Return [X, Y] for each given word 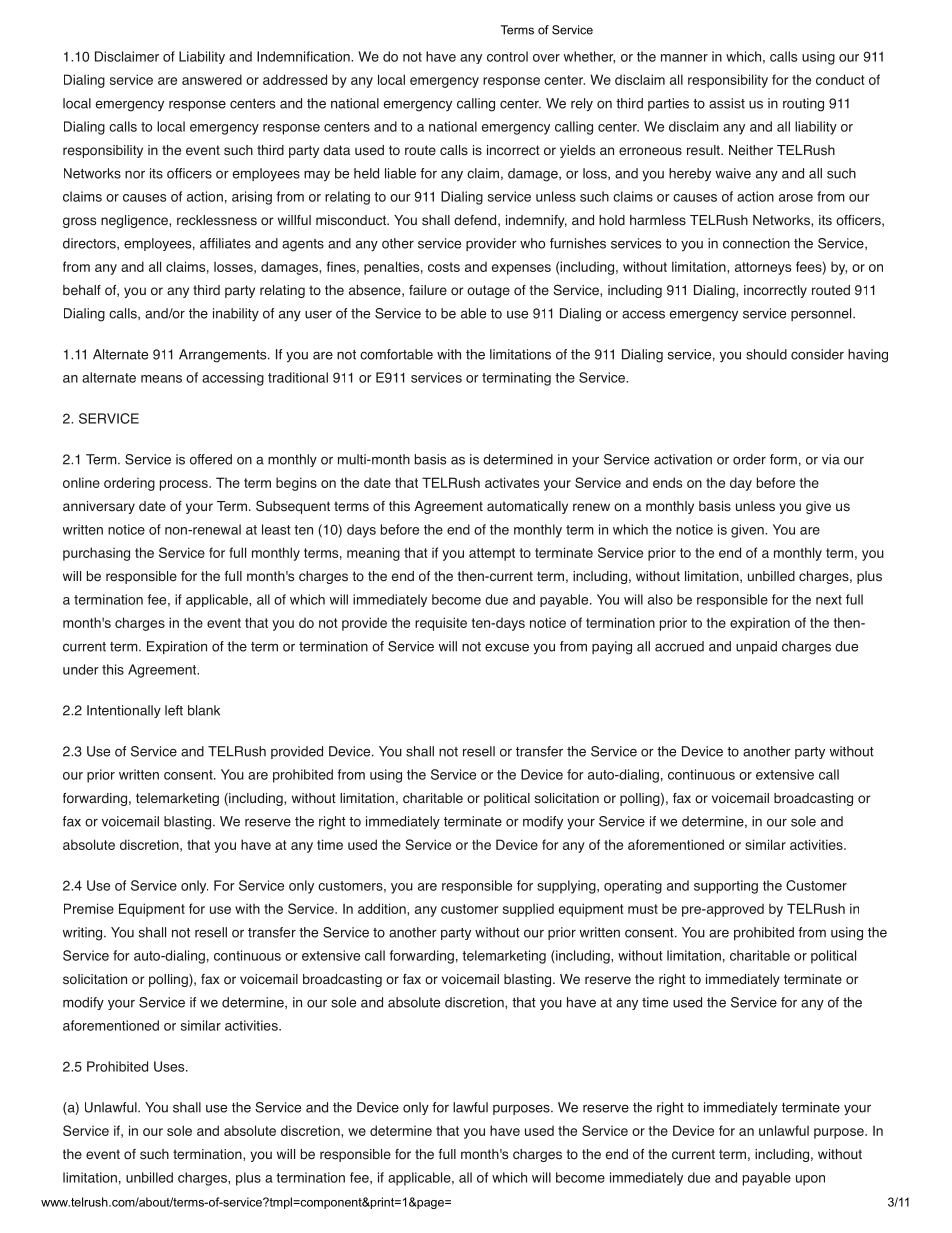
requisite [441, 624]
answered [212, 79]
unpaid [756, 647]
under [81, 669]
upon [810, 1180]
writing [84, 934]
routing [803, 105]
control [507, 56]
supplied [528, 910]
